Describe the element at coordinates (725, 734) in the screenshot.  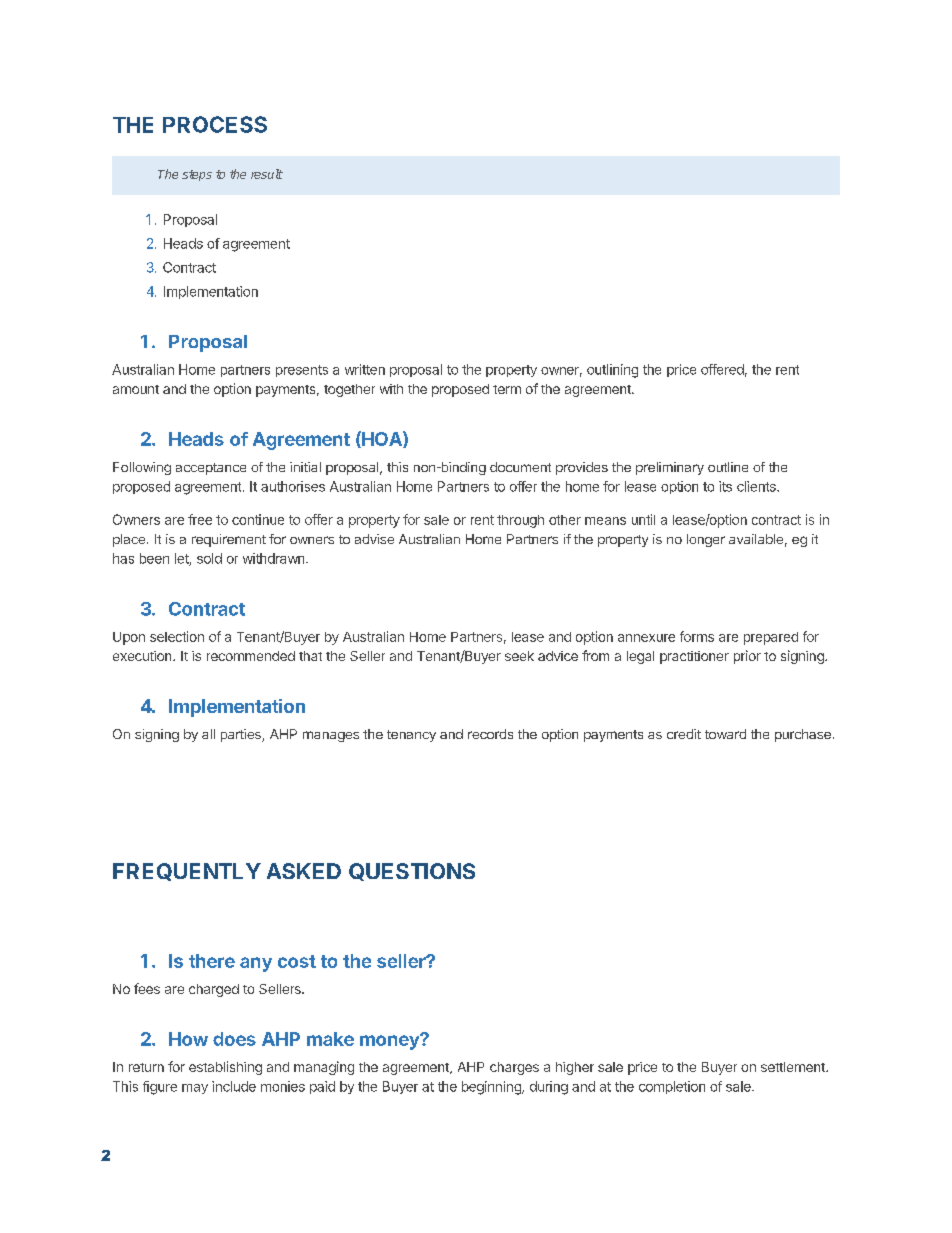
I see `toward` at that location.
